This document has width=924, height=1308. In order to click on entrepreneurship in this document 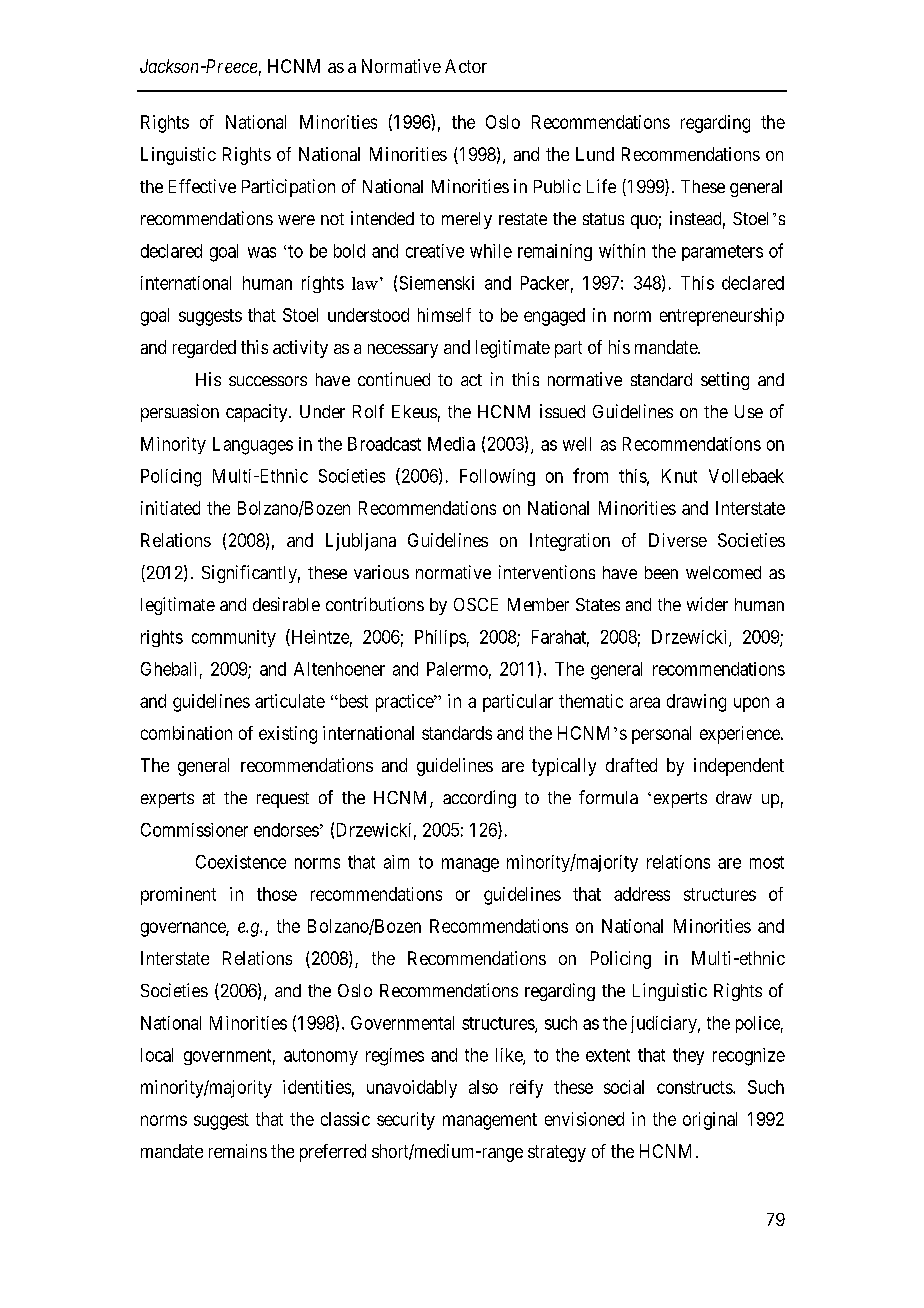, I will do `click(722, 317)`.
